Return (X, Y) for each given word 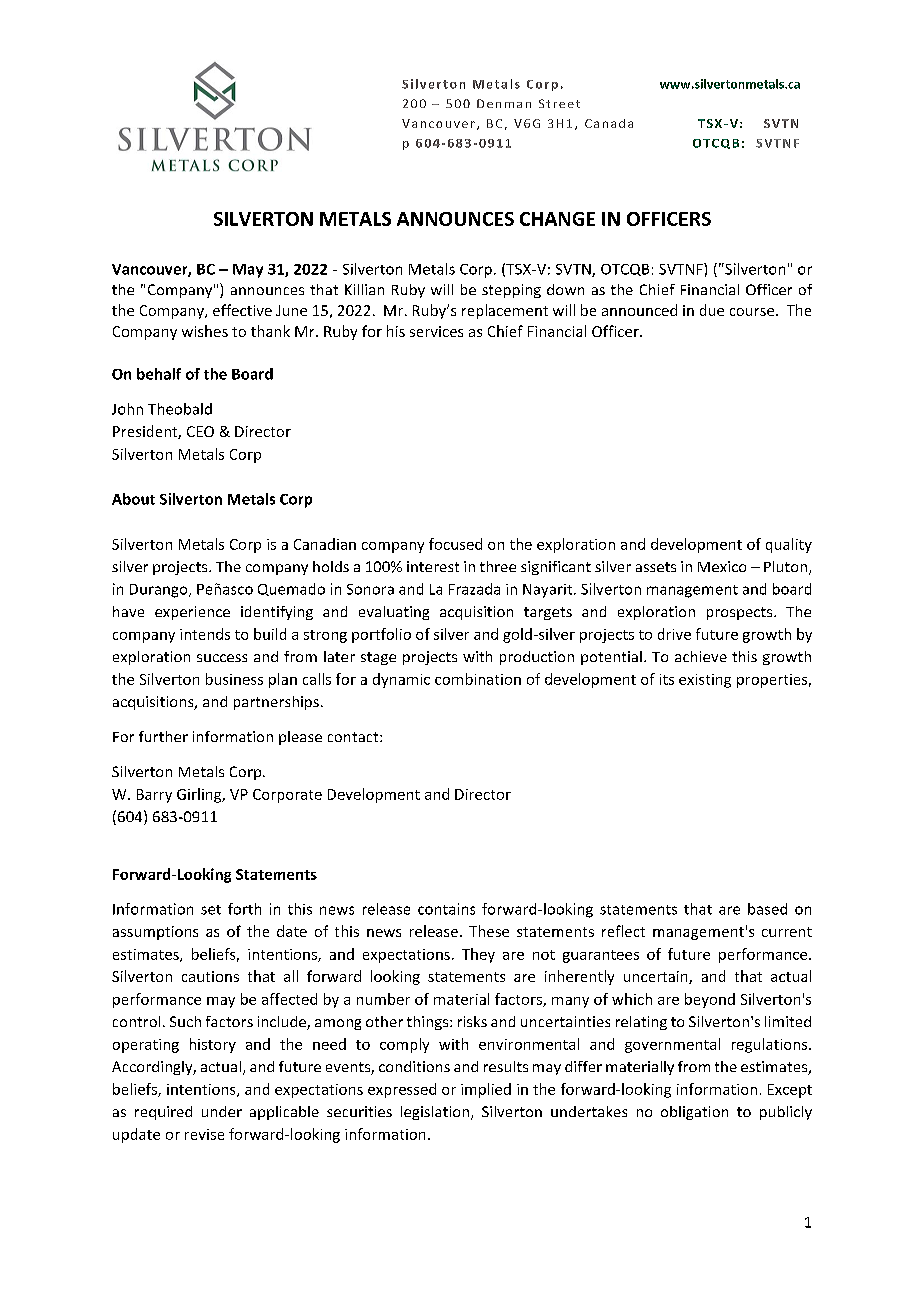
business (234, 679)
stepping (511, 291)
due (712, 310)
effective (242, 310)
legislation (436, 1113)
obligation (694, 1113)
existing (705, 681)
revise (204, 1134)
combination (478, 679)
